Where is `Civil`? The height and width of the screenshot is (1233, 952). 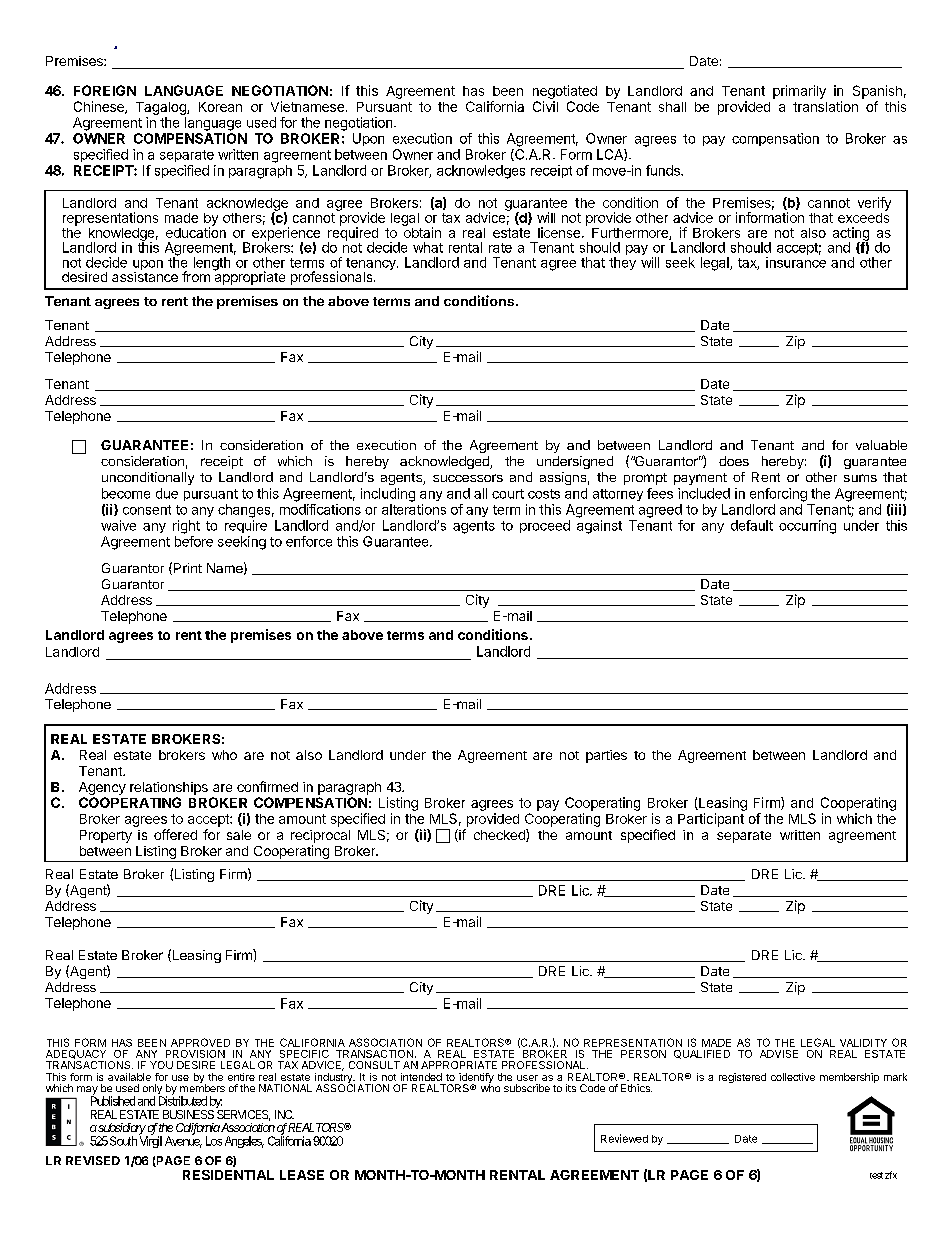
Civil is located at coordinates (545, 106).
